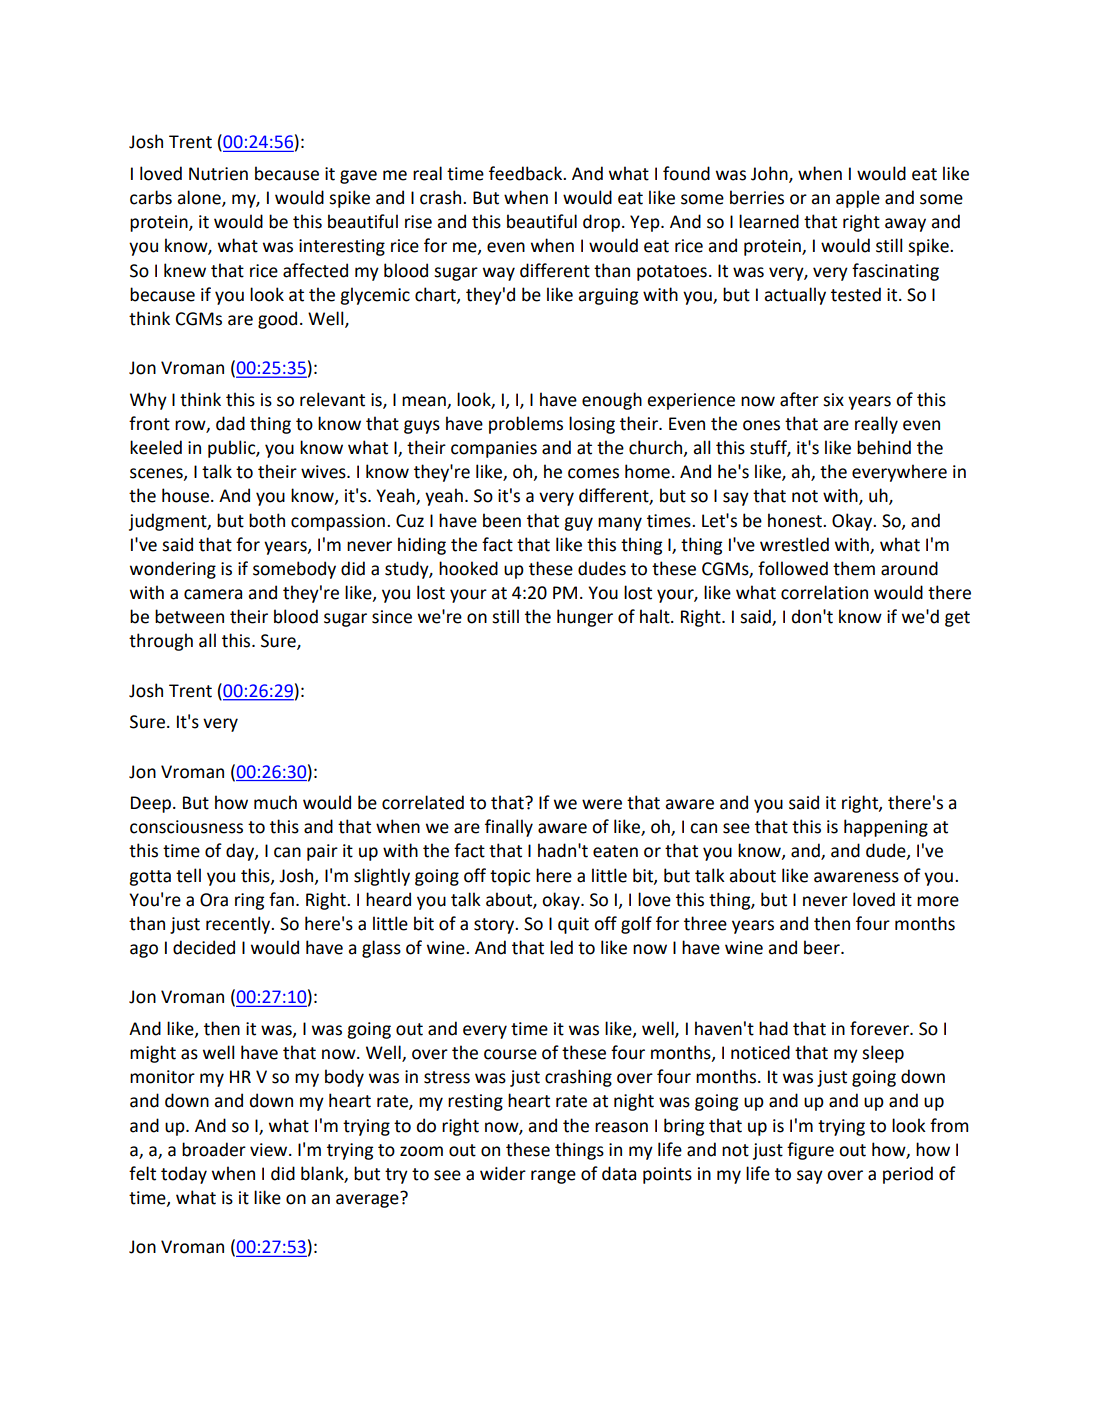 This screenshot has width=1102, height=1426. I want to click on range, so click(553, 1177).
